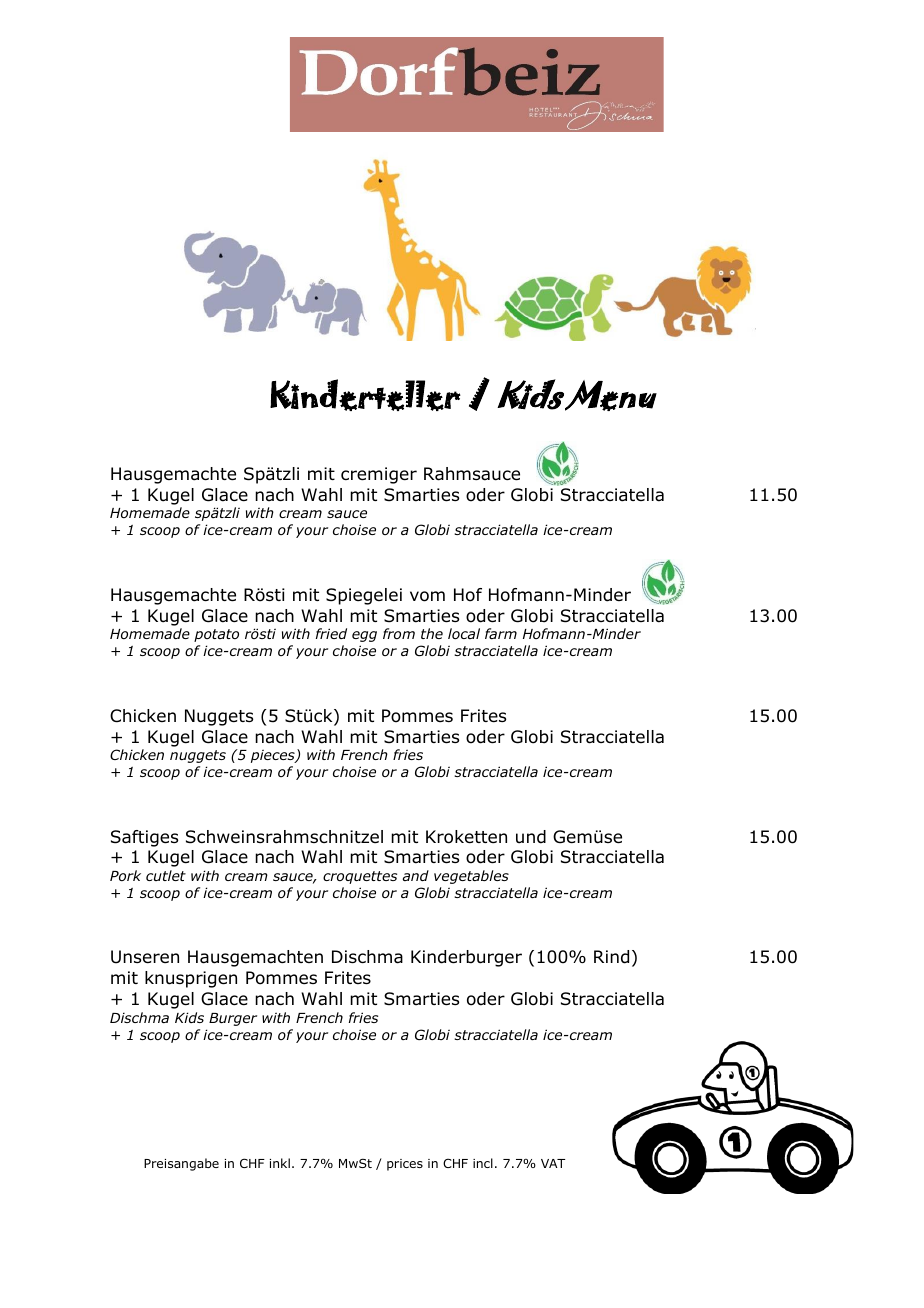  I want to click on farm, so click(501, 633).
